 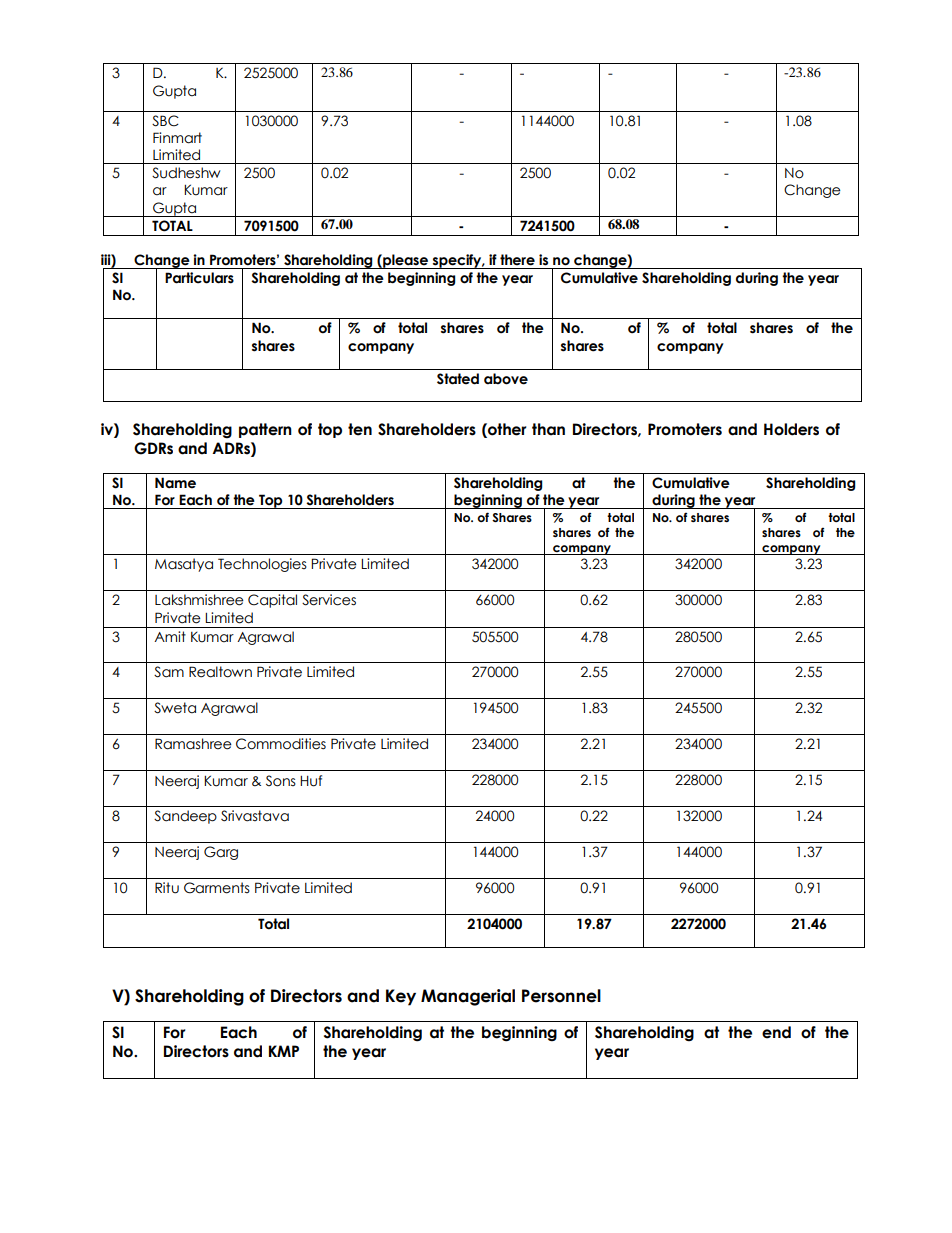 What do you see at coordinates (776, 1032) in the image?
I see `end` at bounding box center [776, 1032].
